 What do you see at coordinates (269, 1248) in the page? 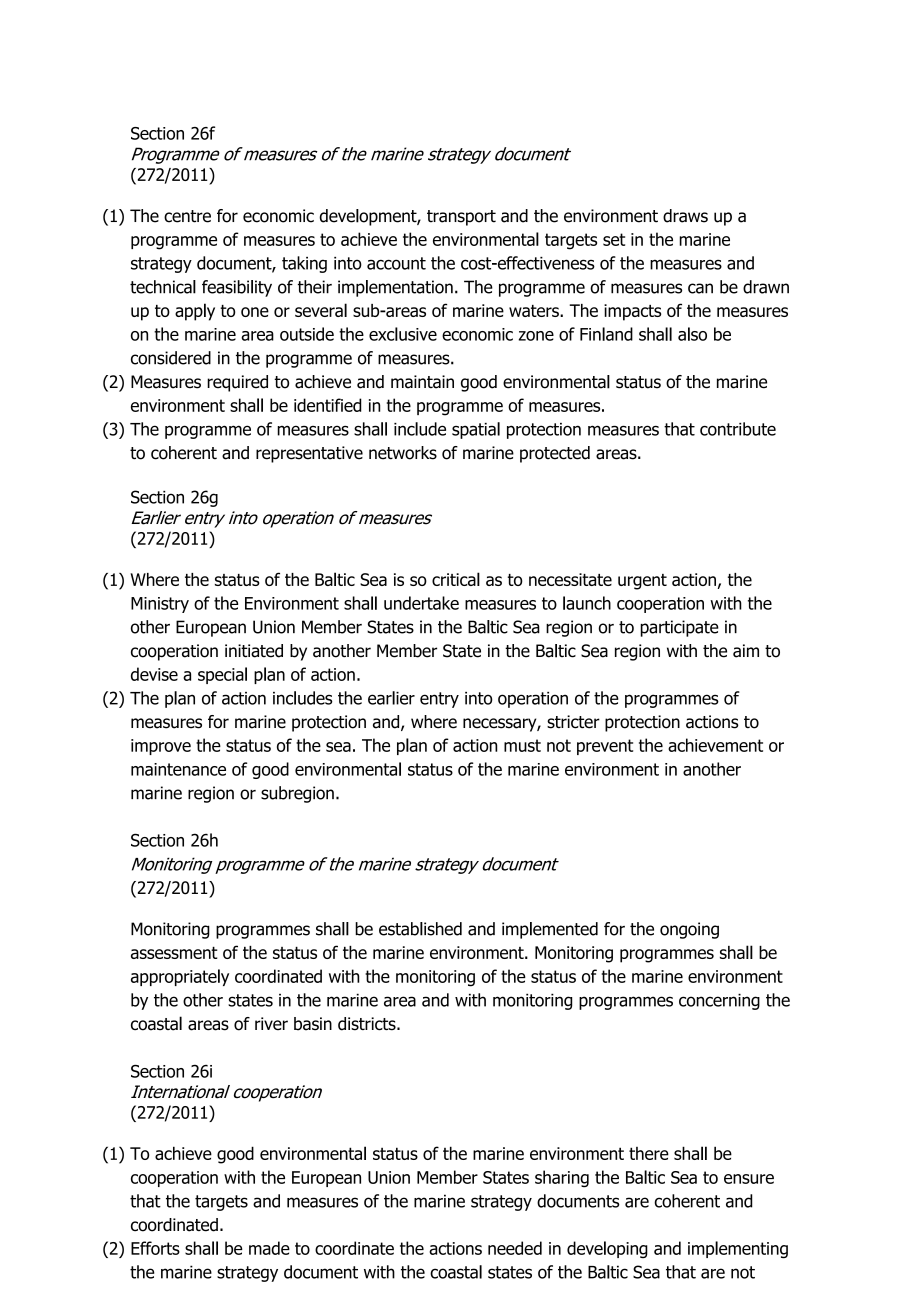
I see `made` at bounding box center [269, 1248].
